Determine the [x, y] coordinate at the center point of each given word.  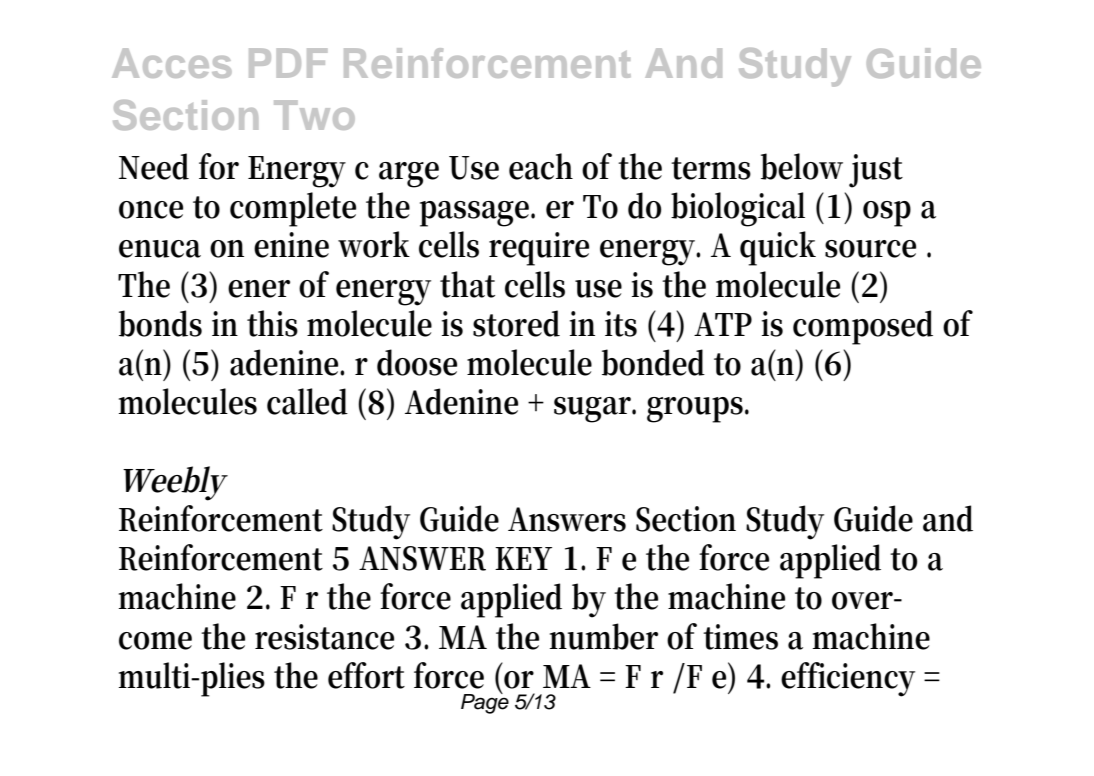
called [307, 401]
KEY [523, 558]
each [541, 166]
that [467, 284]
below [802, 166]
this [272, 323]
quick [778, 248]
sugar [595, 410]
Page [485, 703]
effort [366, 675]
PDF [288, 63]
